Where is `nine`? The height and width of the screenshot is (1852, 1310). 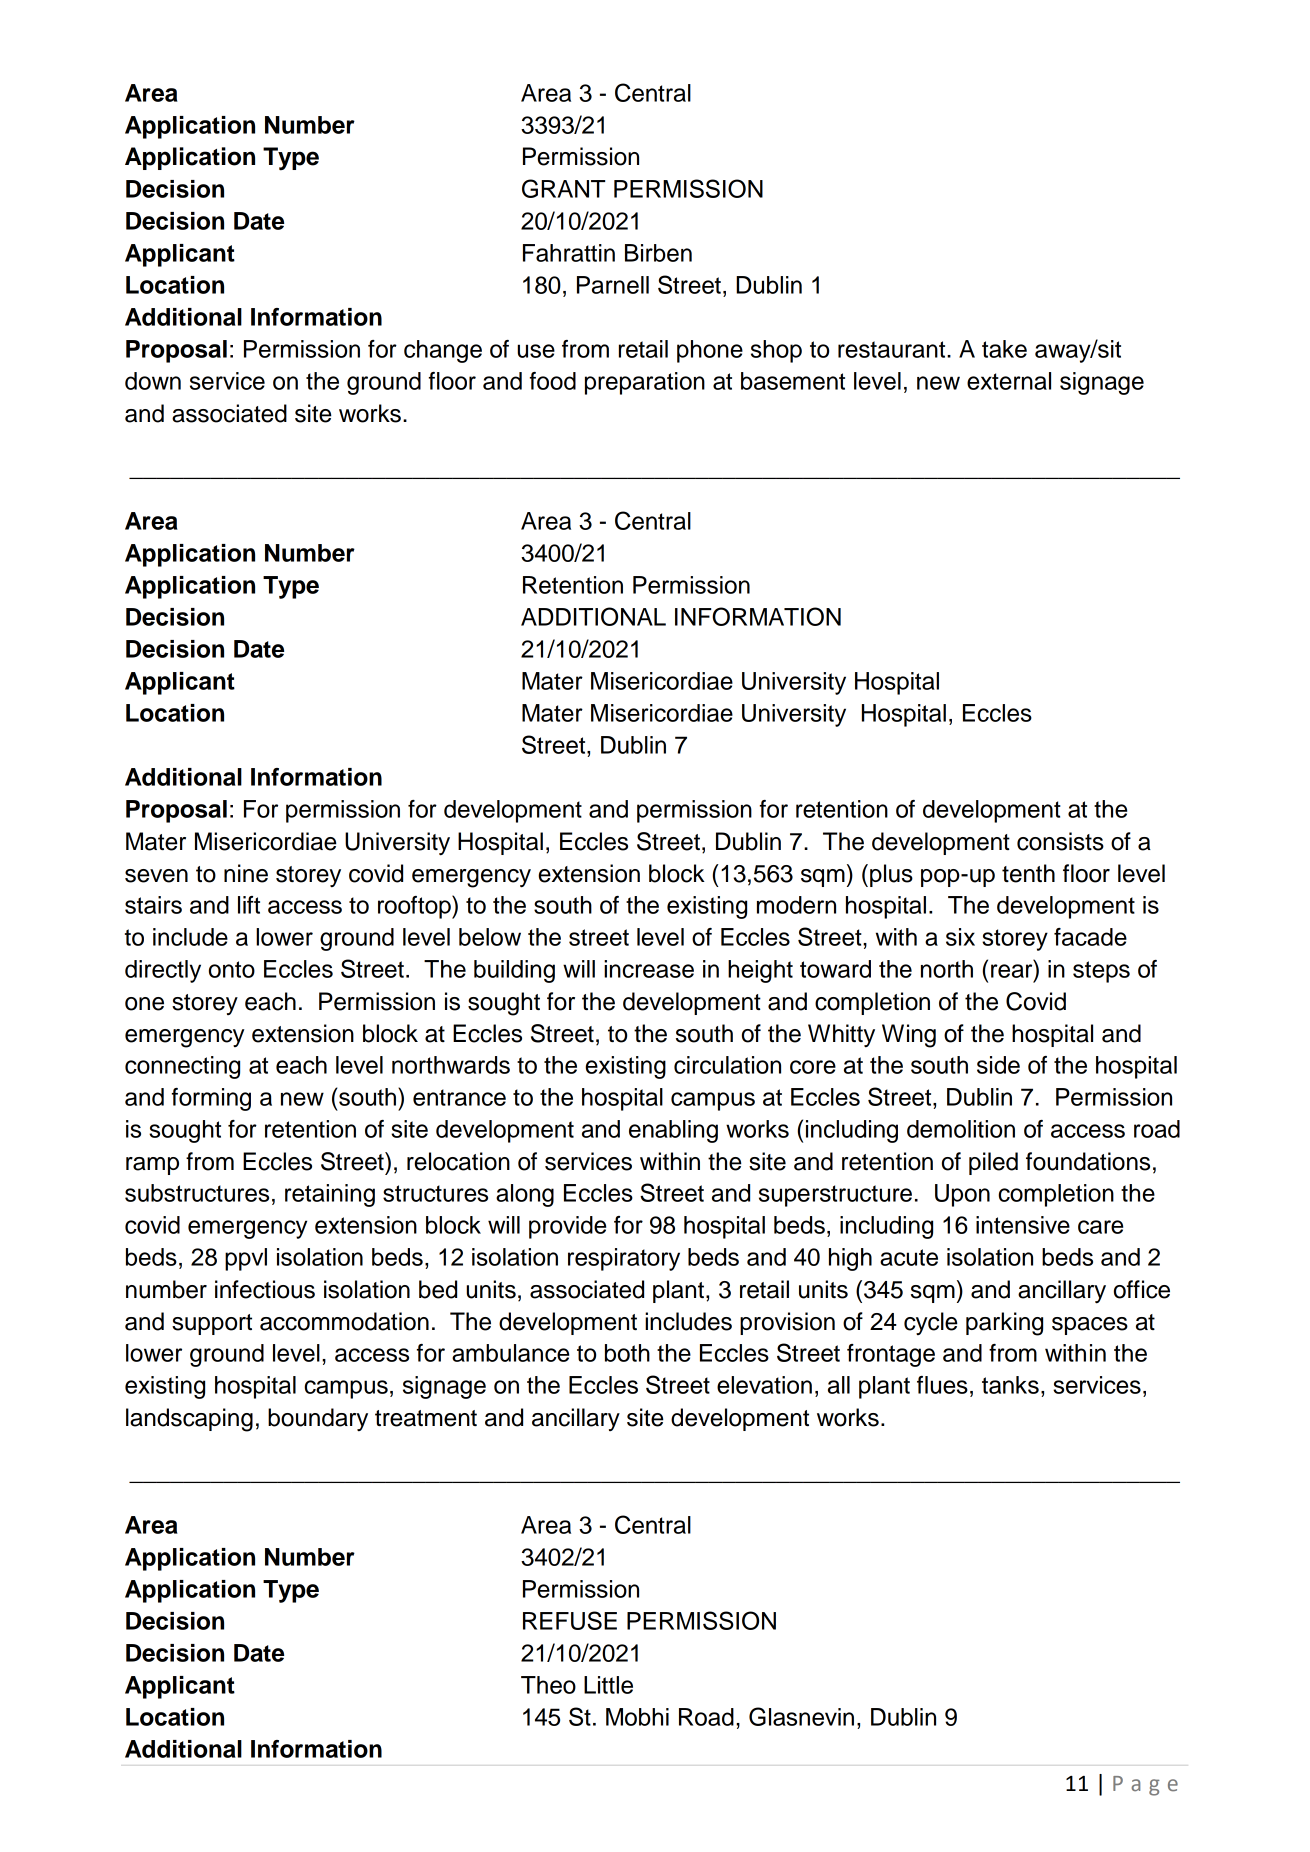 nine is located at coordinates (246, 873).
